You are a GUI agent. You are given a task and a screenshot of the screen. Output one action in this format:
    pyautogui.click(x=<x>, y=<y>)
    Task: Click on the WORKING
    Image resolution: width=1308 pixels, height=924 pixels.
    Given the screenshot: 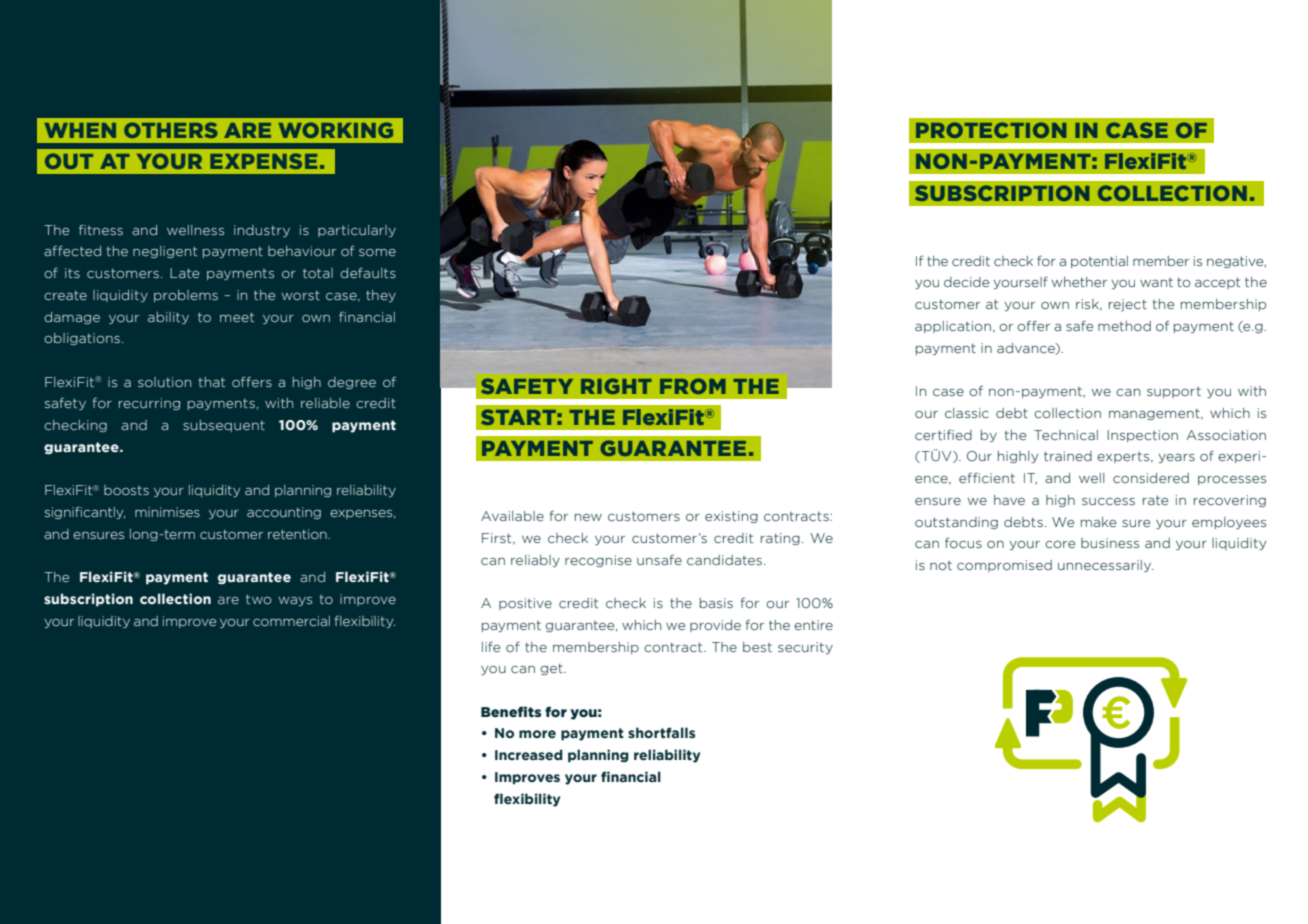 What is the action you would take?
    pyautogui.click(x=336, y=130)
